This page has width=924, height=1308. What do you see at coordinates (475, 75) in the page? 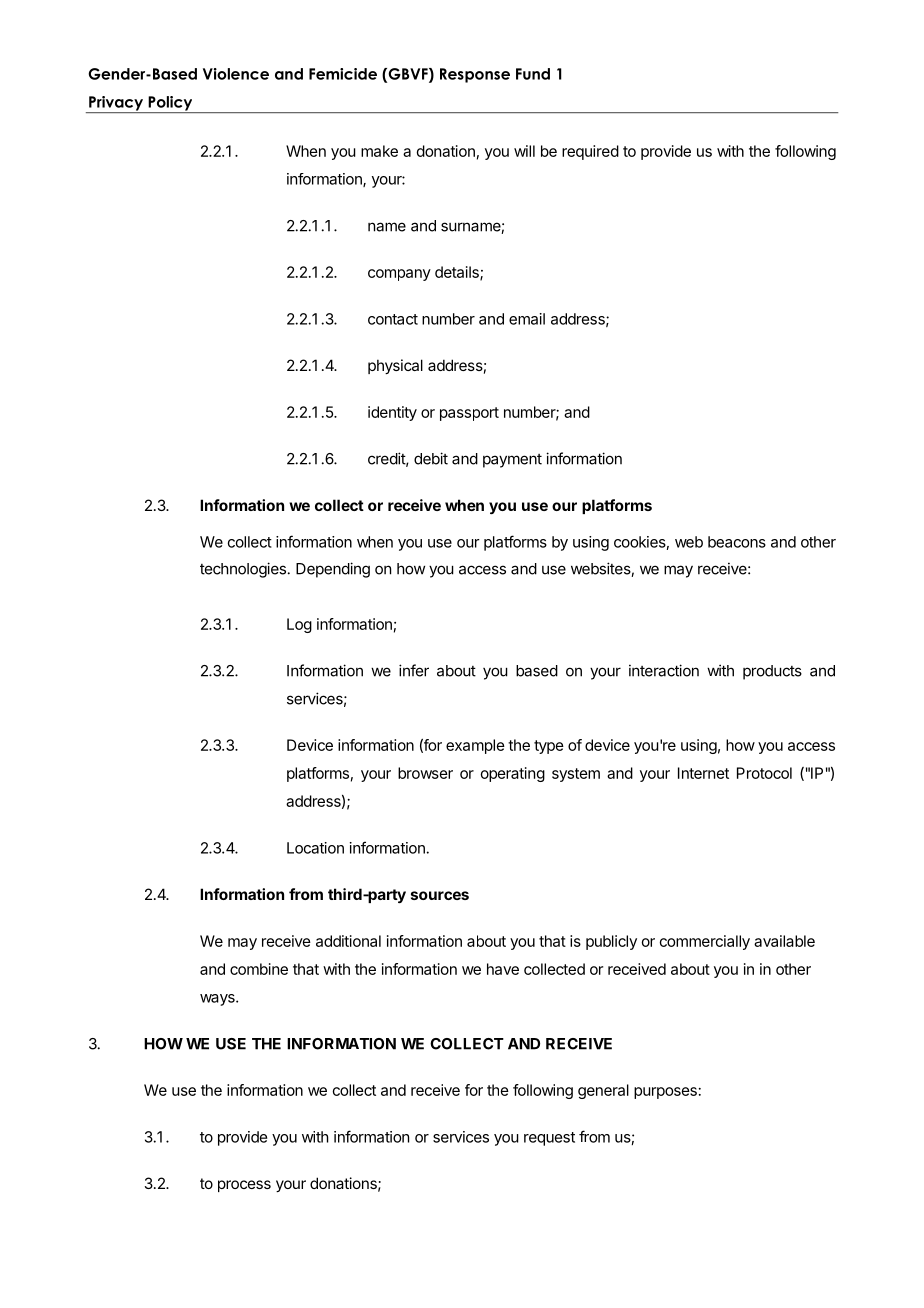
I see `Response` at bounding box center [475, 75].
